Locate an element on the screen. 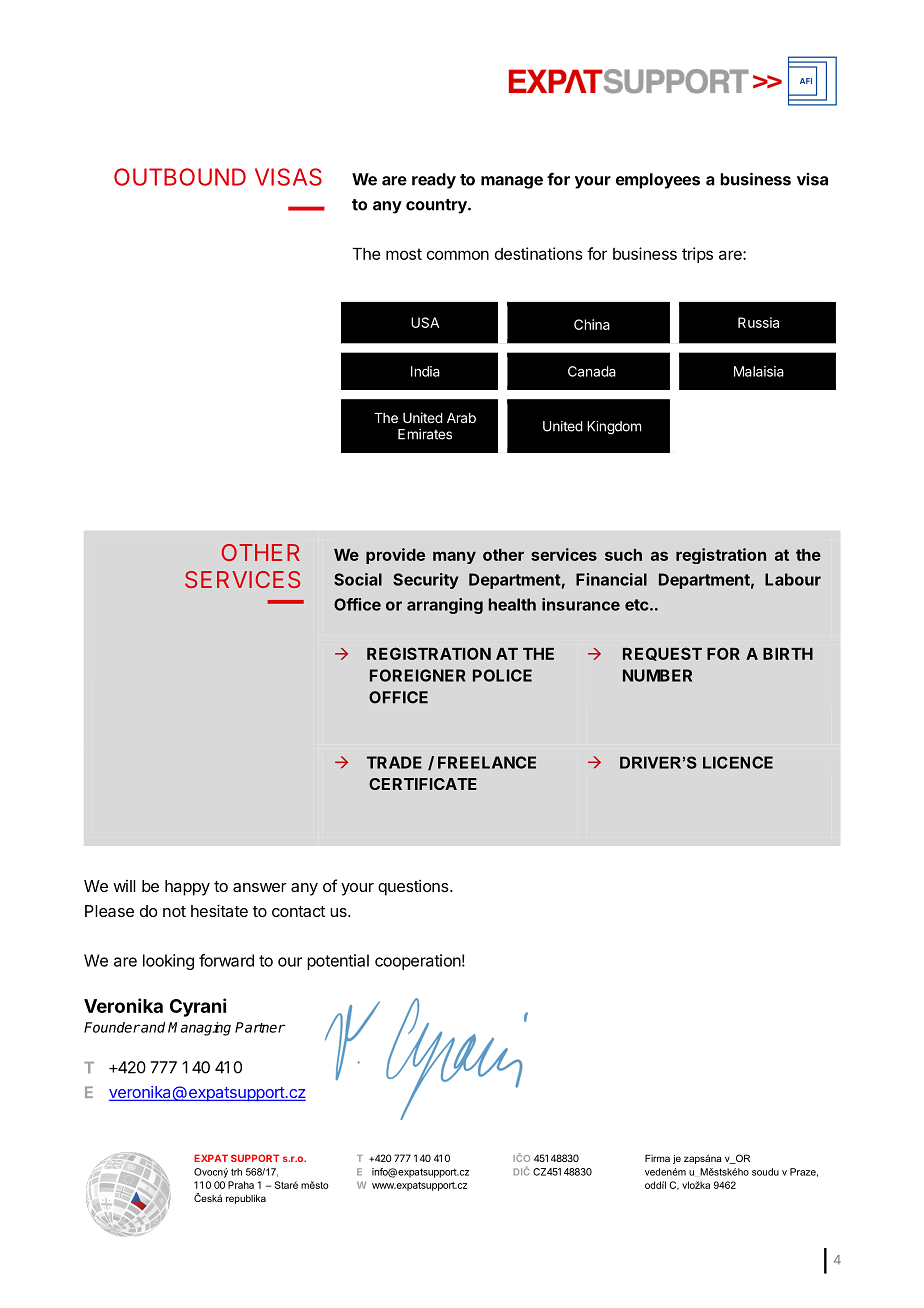  happy is located at coordinates (187, 888).
